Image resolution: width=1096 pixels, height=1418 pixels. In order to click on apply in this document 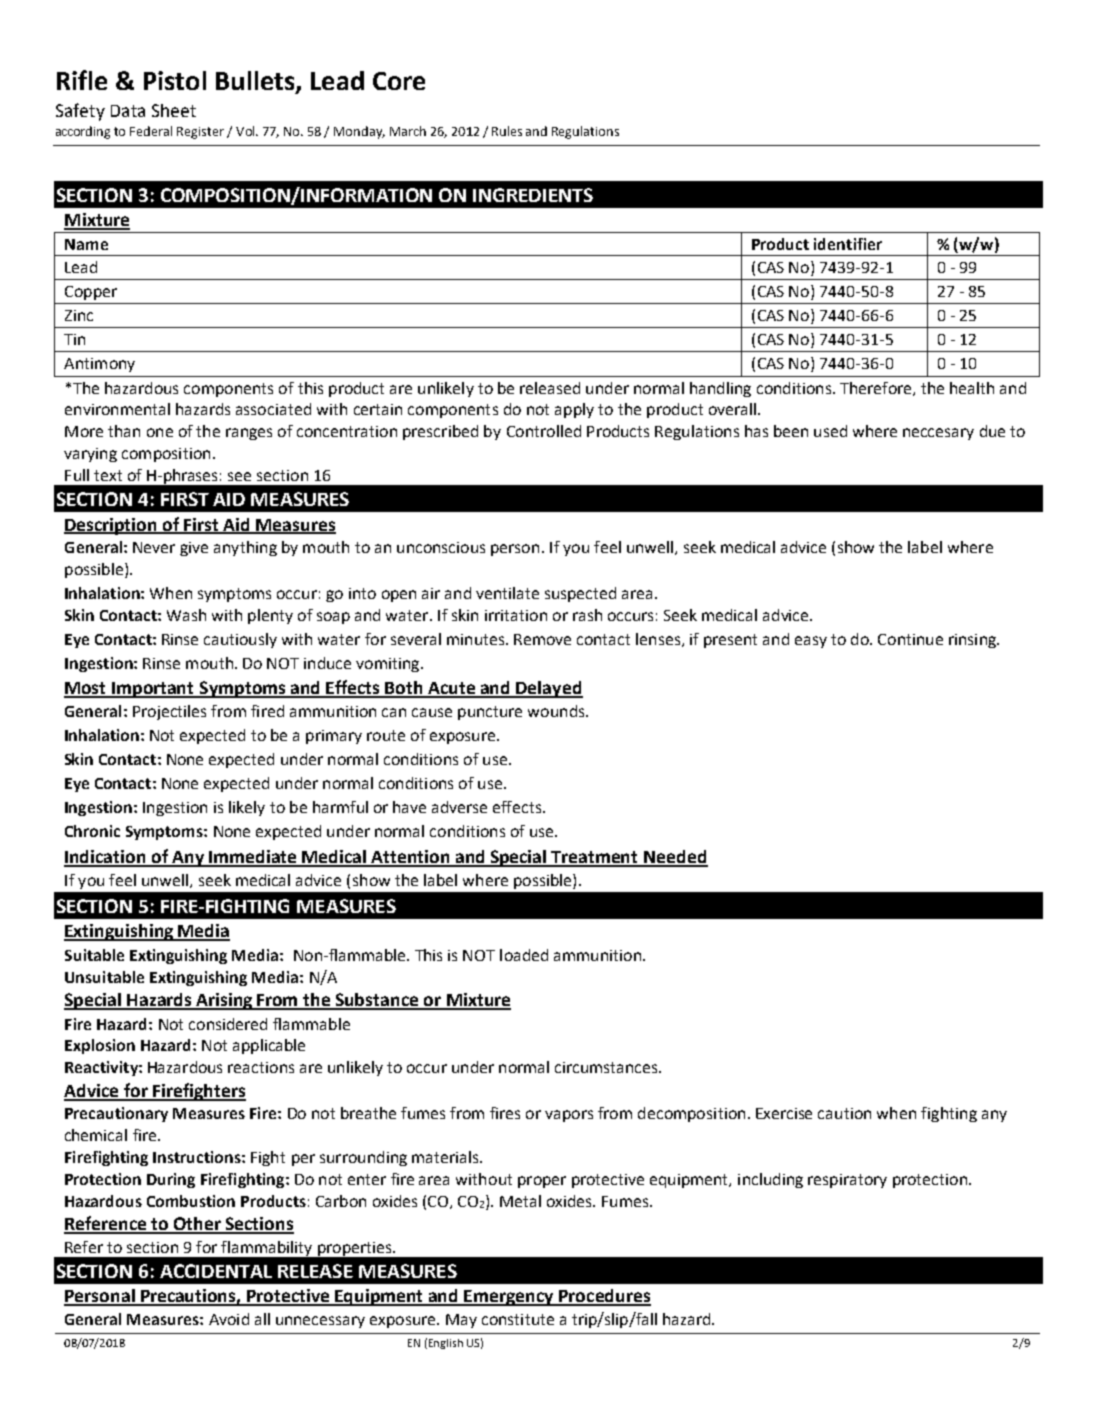, I will do `click(574, 410)`.
